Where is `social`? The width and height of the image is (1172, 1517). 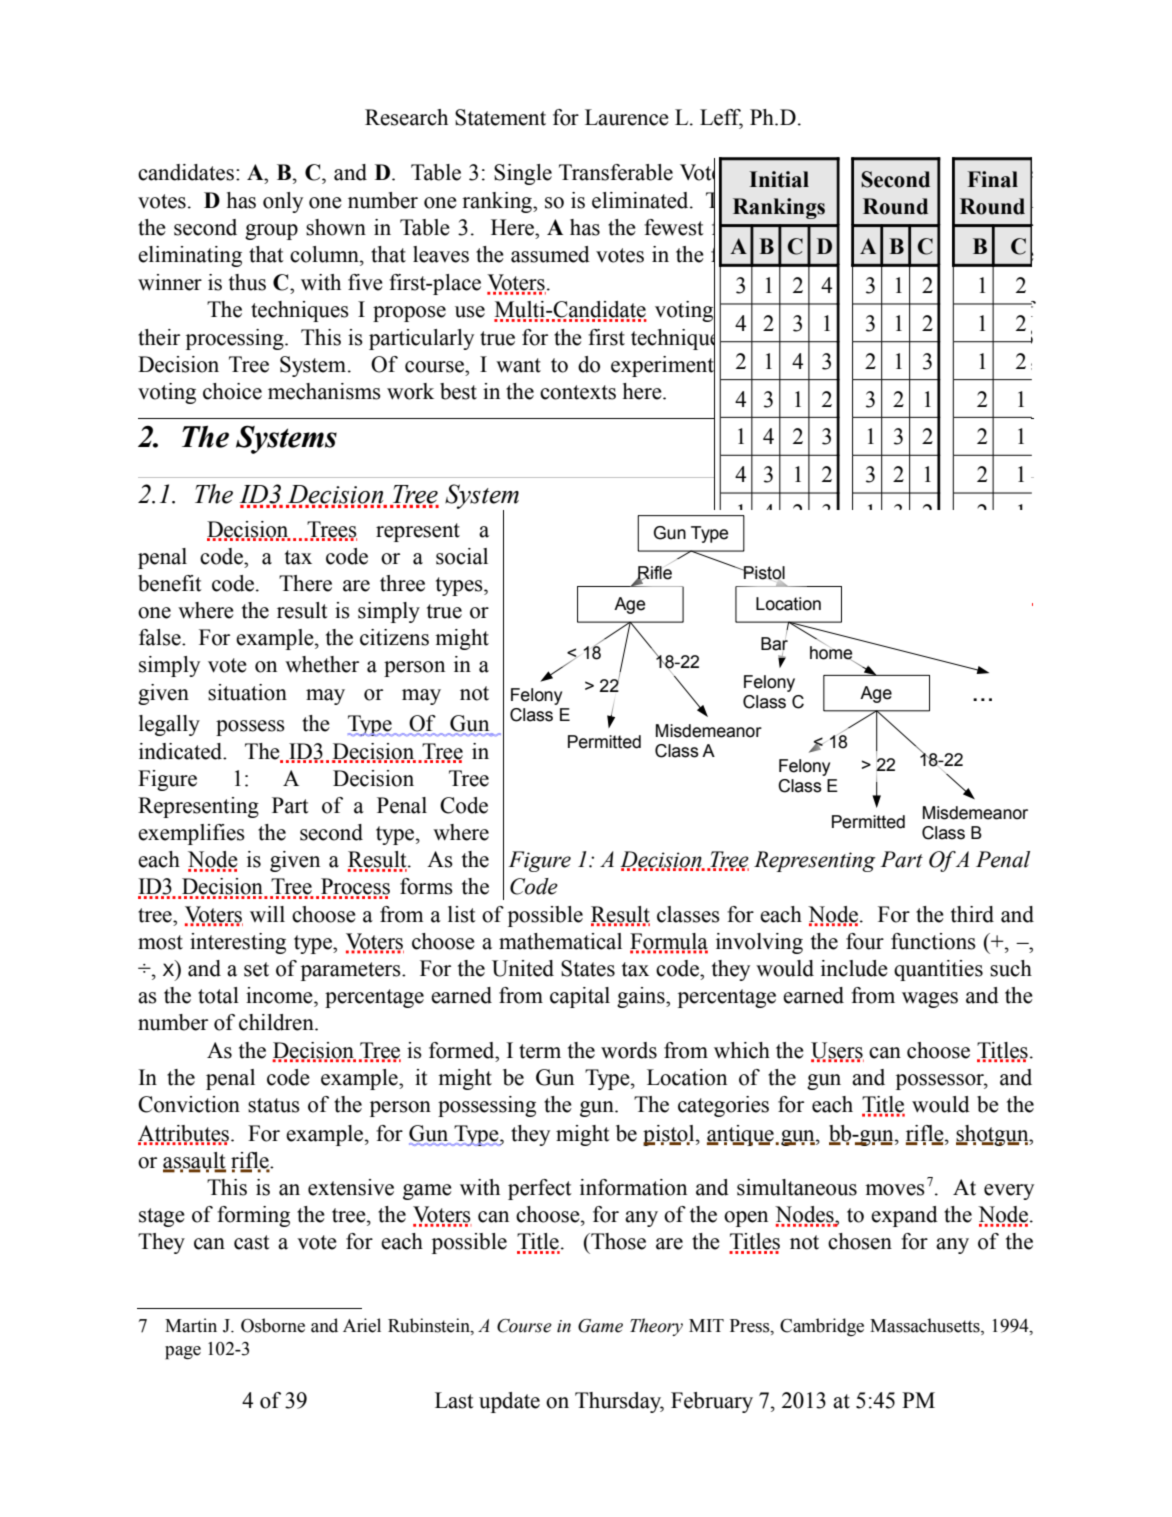 social is located at coordinates (462, 556).
